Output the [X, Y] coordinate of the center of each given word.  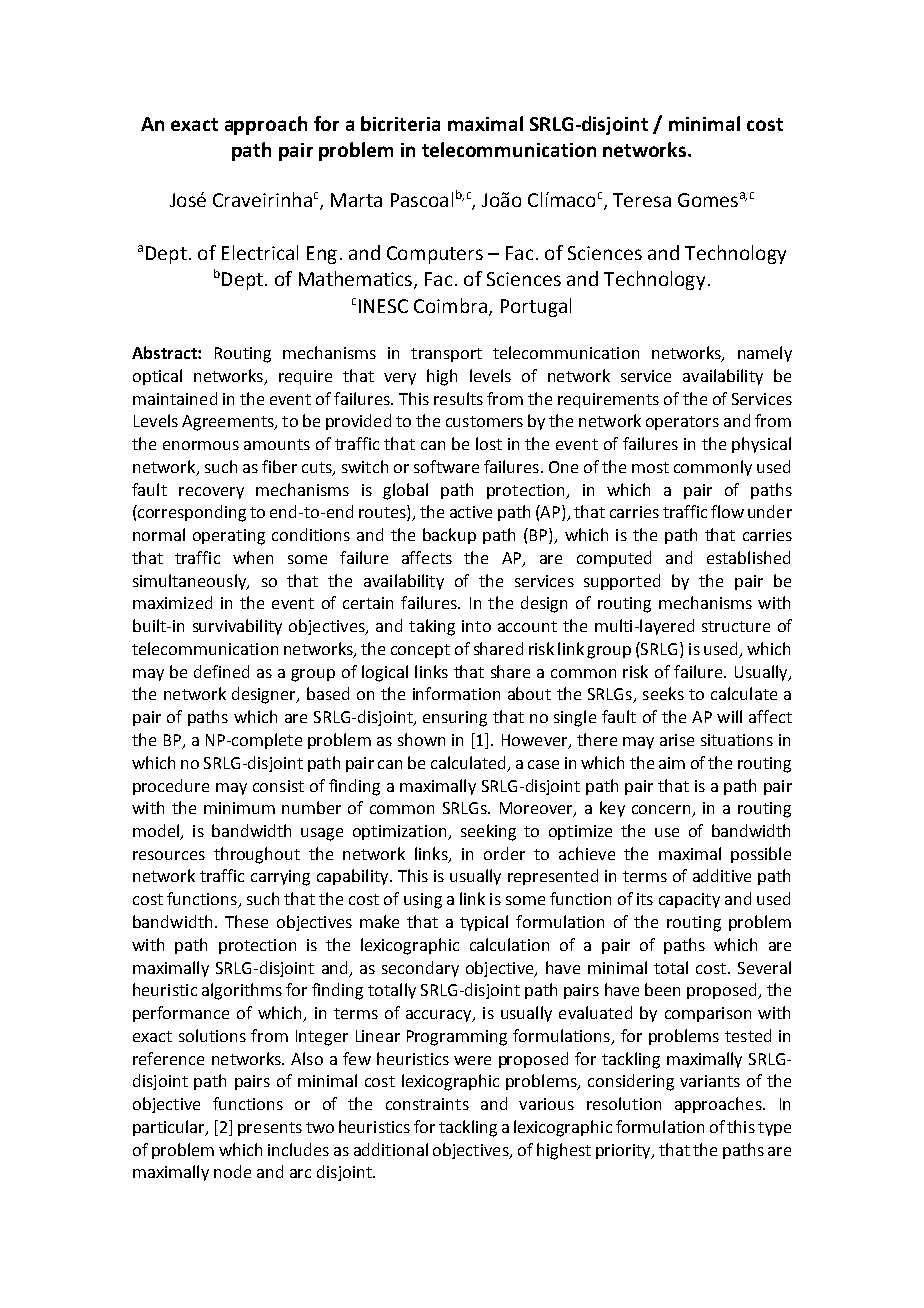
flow [727, 511]
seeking [488, 832]
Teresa [642, 200]
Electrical [260, 252]
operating [229, 537]
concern [662, 811]
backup [449, 536]
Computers [435, 255]
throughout [257, 855]
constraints [427, 1104]
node [232, 1171]
